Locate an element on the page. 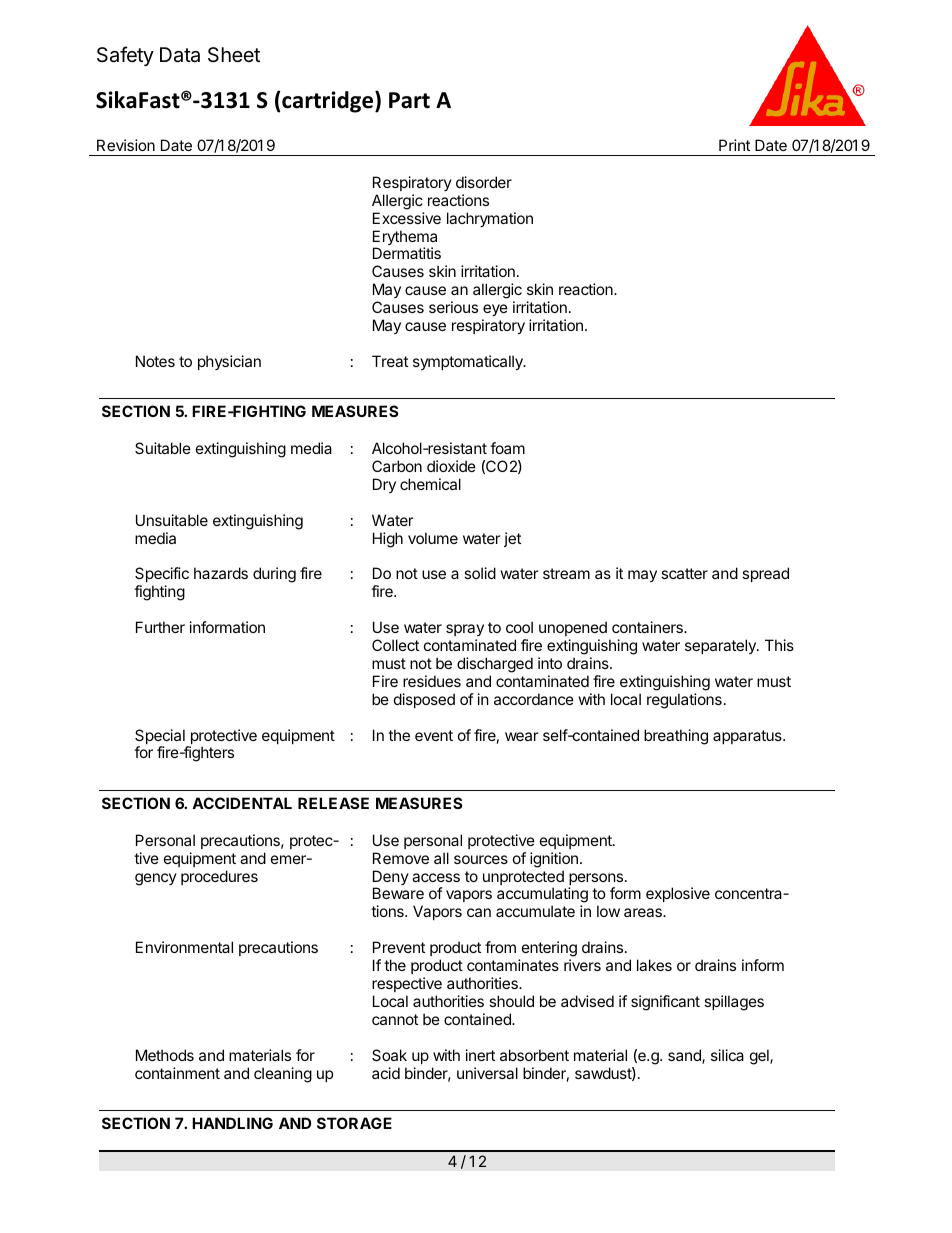  containment is located at coordinates (177, 1073).
